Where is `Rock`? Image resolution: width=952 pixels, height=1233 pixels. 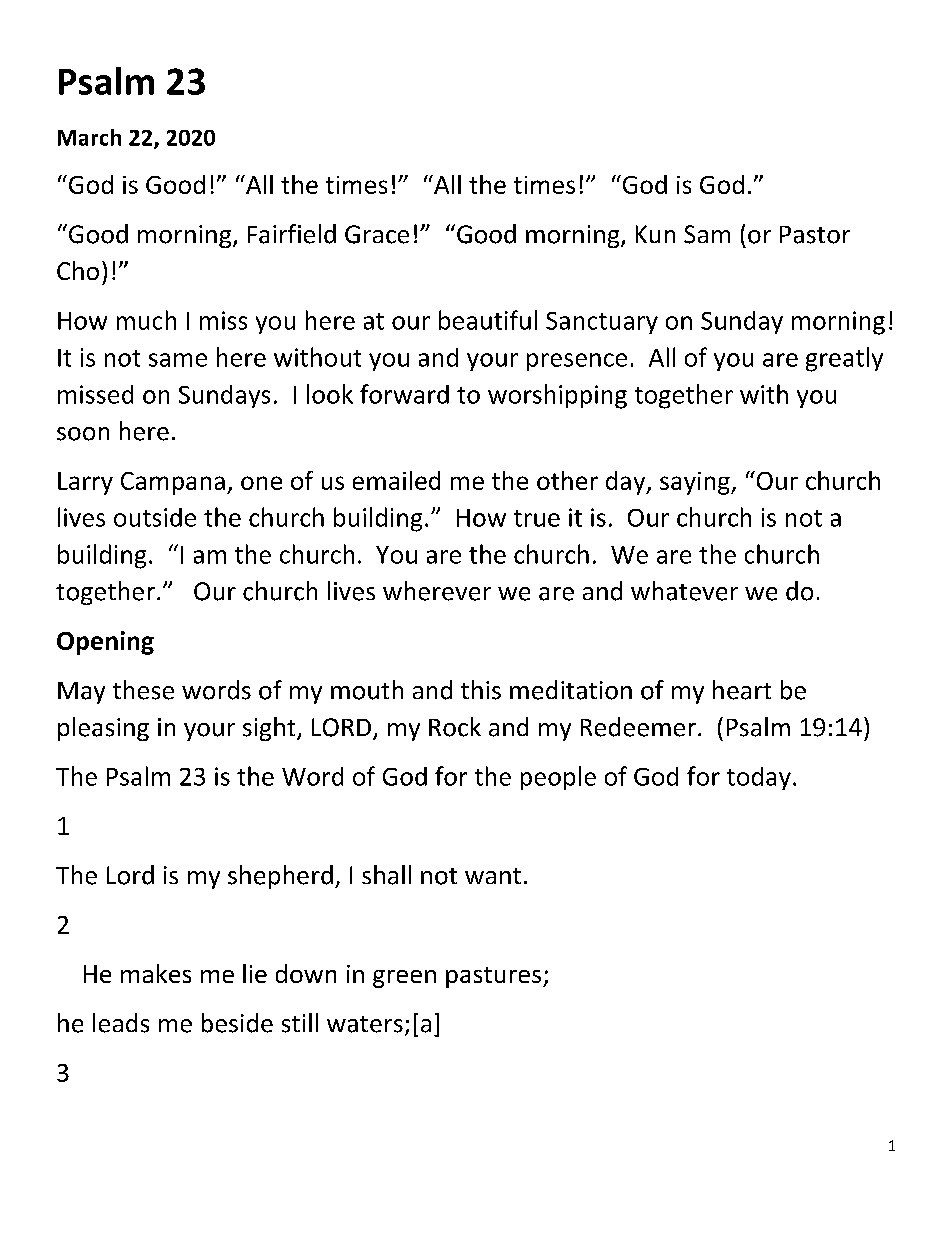
Rock is located at coordinates (455, 727).
